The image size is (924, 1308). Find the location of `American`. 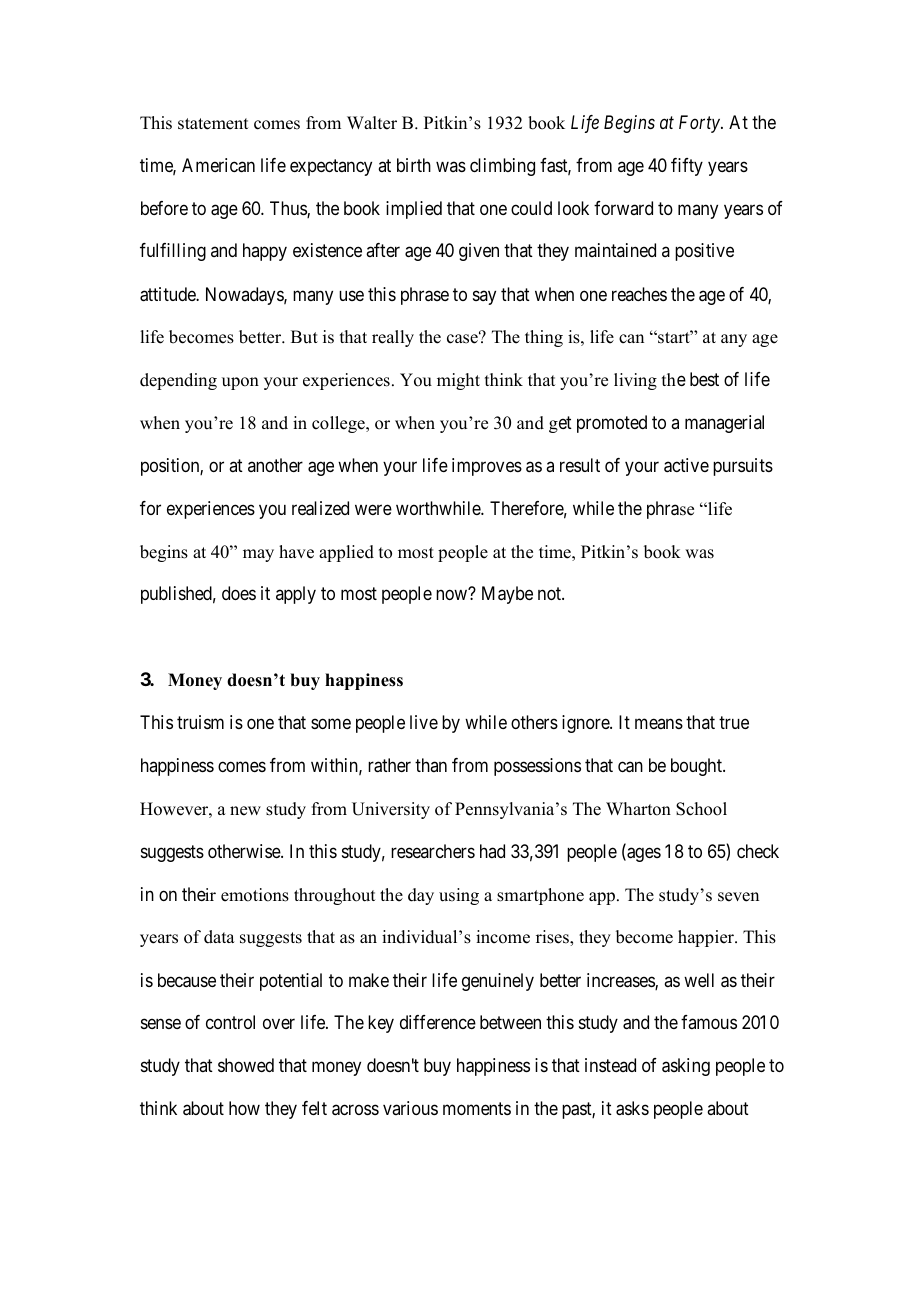

American is located at coordinates (218, 165).
